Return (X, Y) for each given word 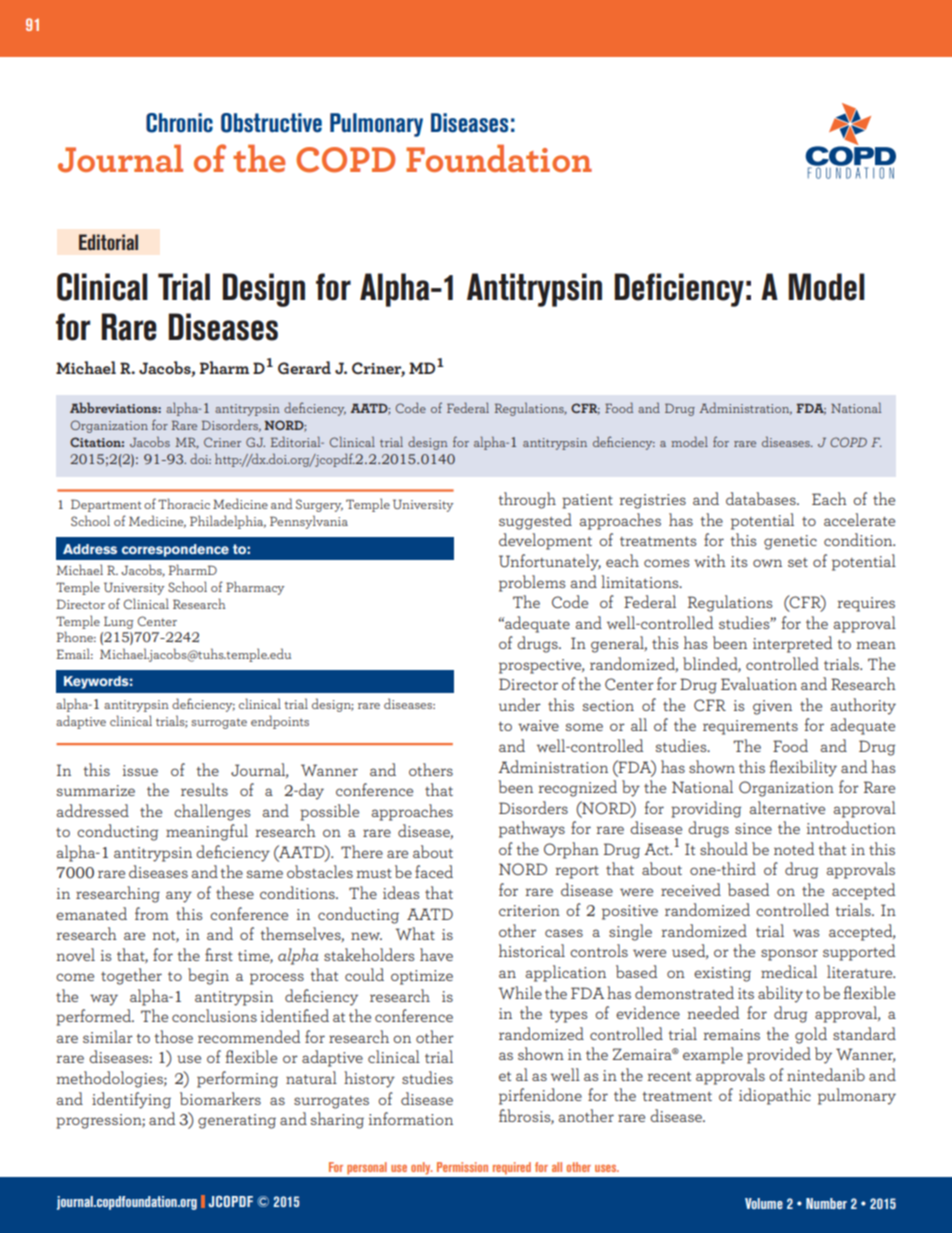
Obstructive (271, 123)
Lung (119, 622)
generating (237, 1121)
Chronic (179, 123)
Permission (462, 1167)
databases (762, 498)
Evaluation (759, 683)
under (520, 704)
